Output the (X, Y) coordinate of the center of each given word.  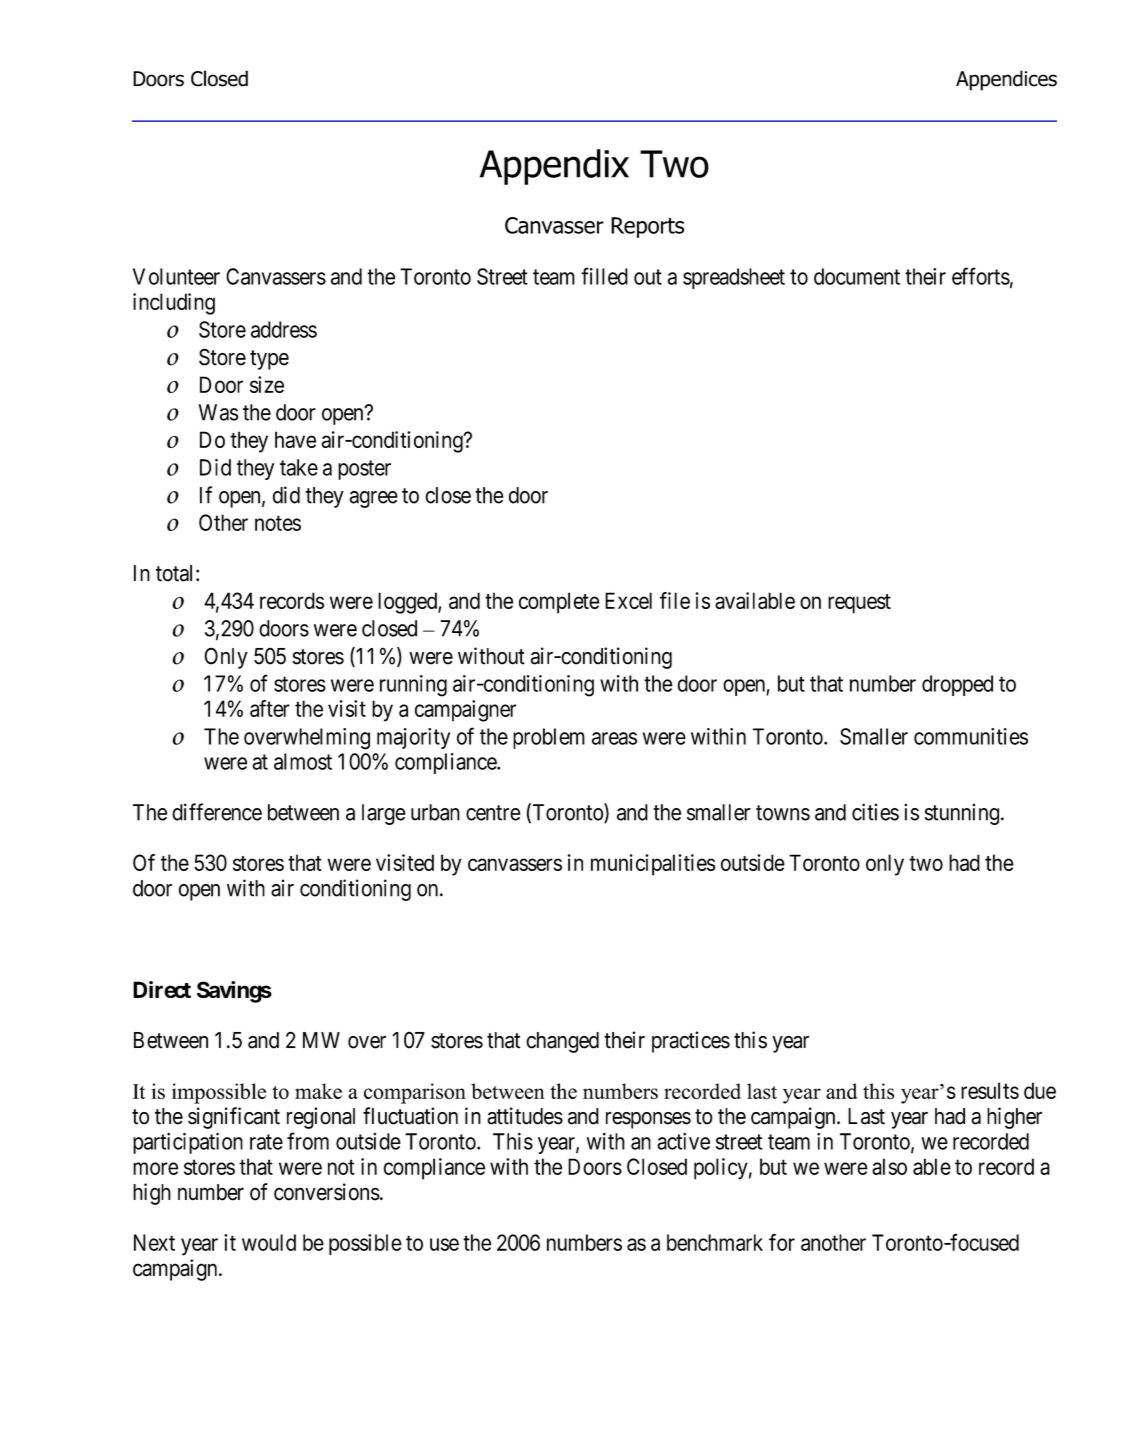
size (267, 384)
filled (604, 276)
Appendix (554, 167)
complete (559, 603)
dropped (957, 685)
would (269, 1242)
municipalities (653, 865)
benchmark (715, 1242)
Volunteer (176, 276)
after (270, 708)
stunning (962, 814)
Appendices (1006, 80)
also (889, 1166)
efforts (981, 276)
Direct (162, 989)
